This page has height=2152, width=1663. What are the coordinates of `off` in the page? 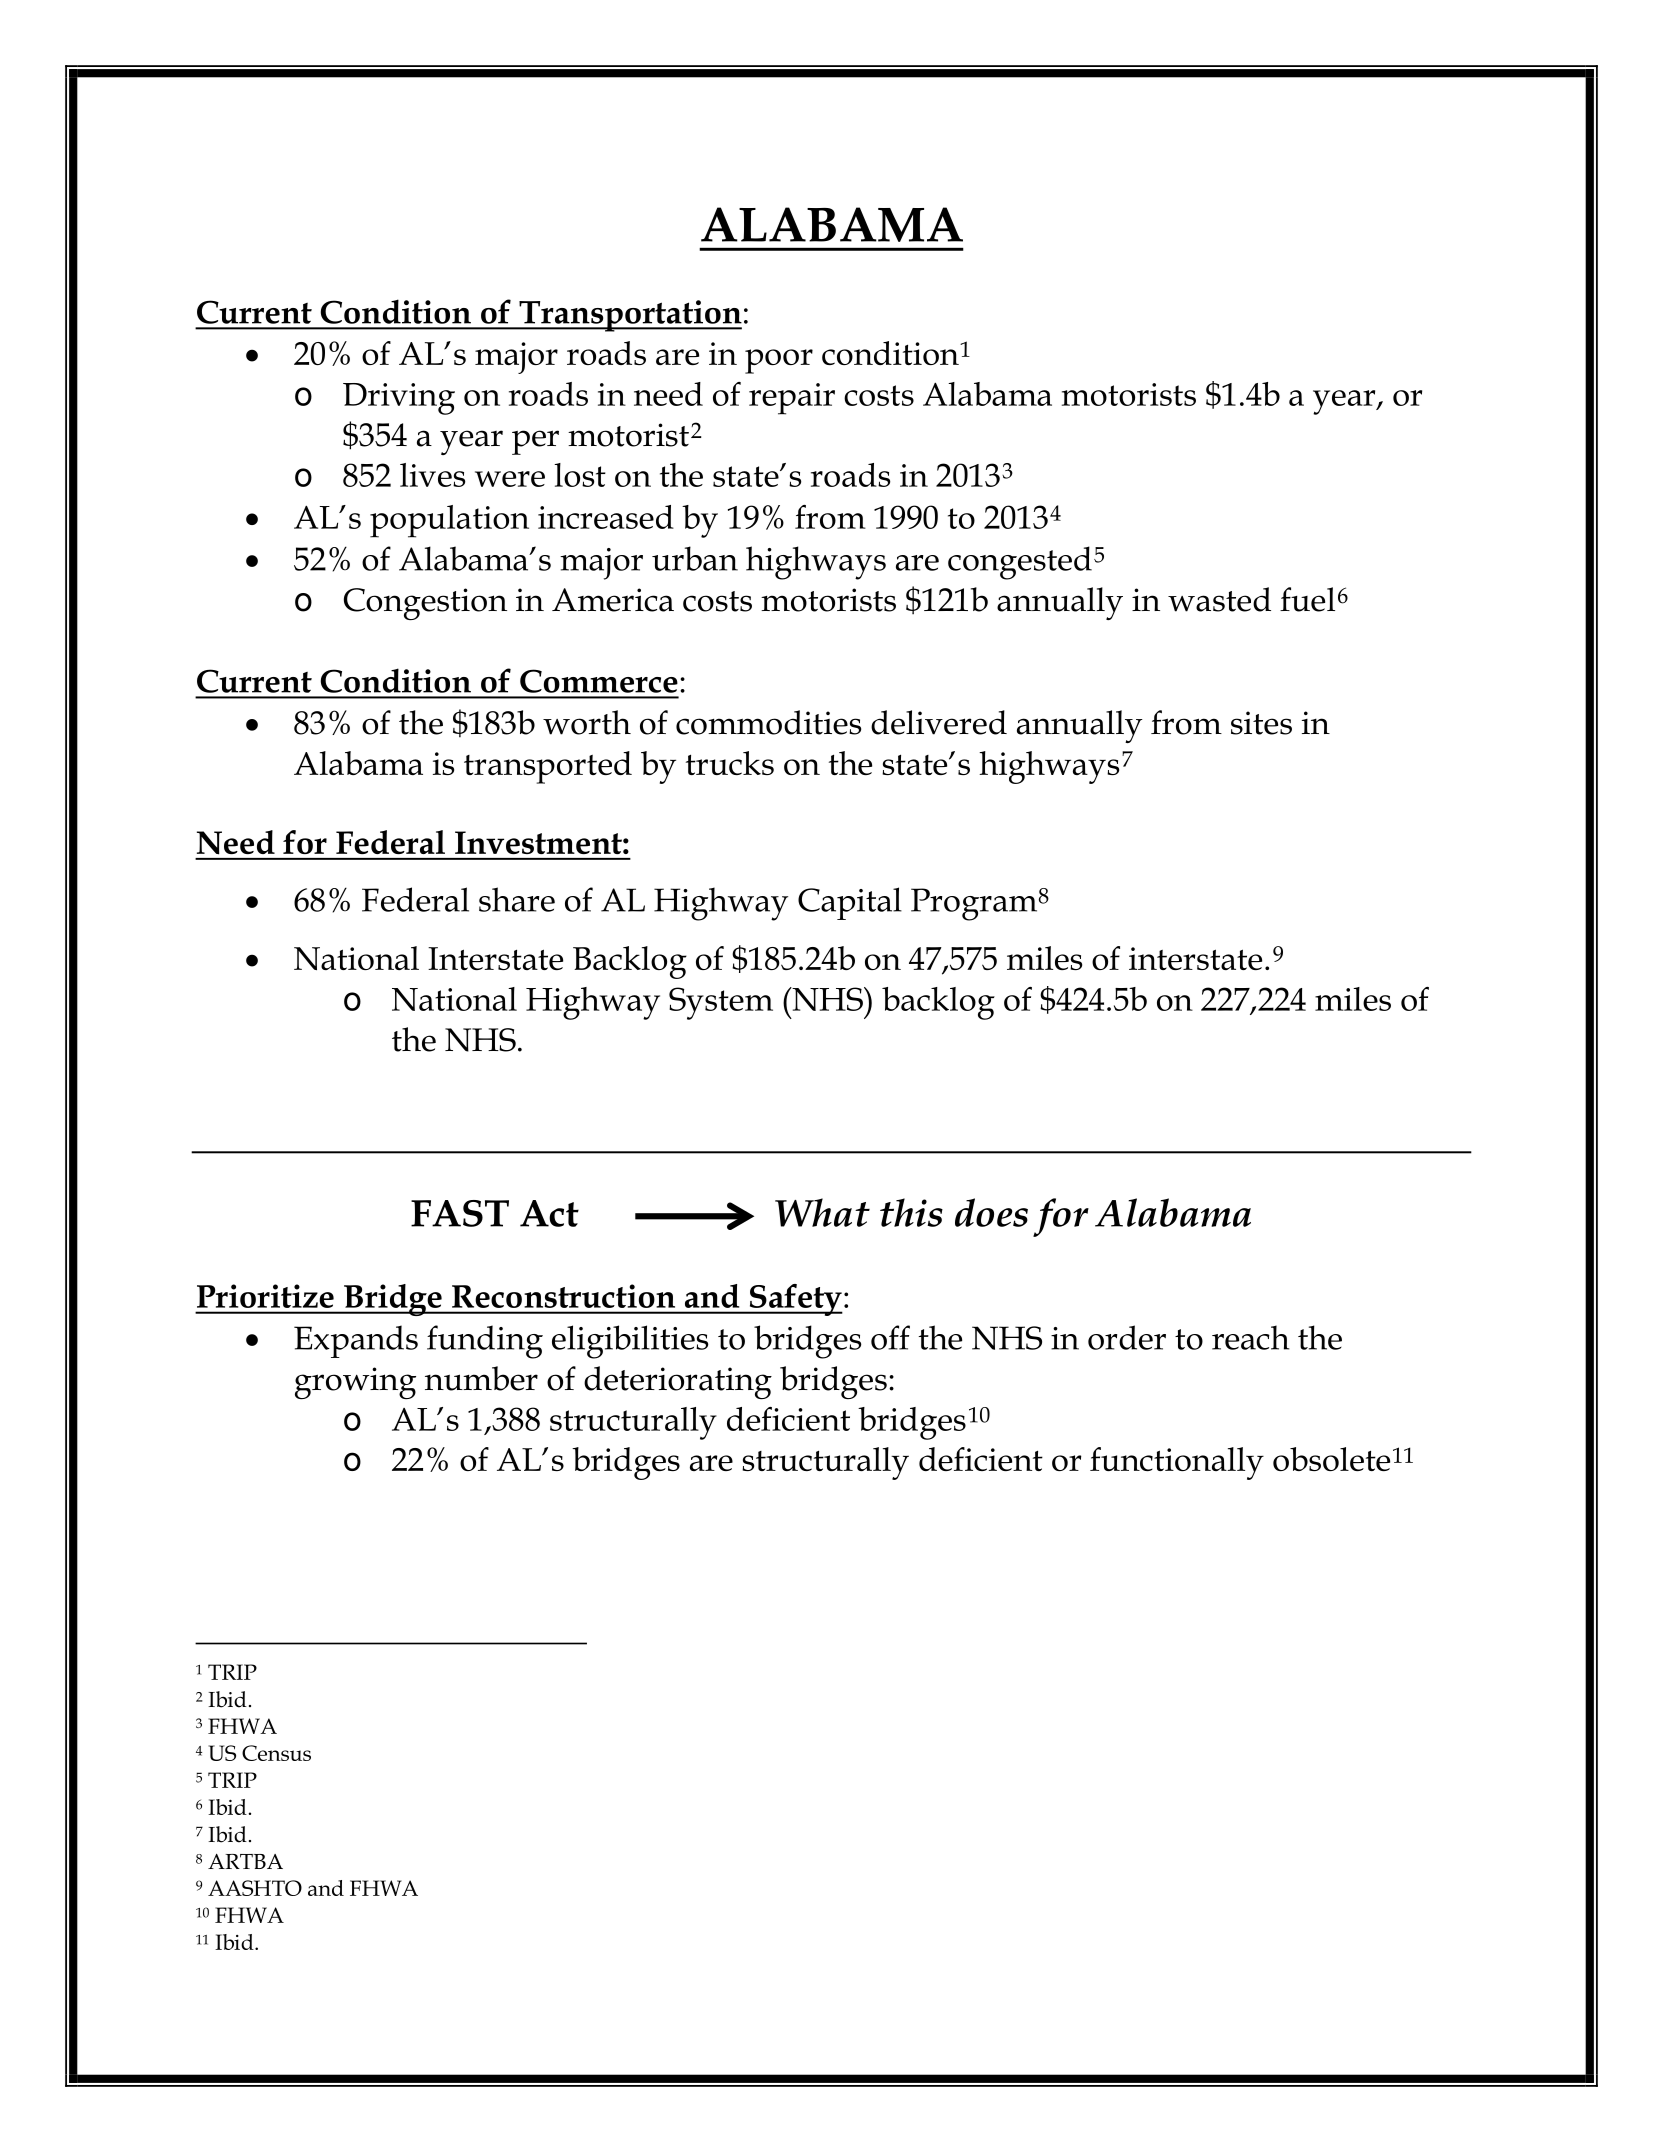 It's located at (890, 1337).
